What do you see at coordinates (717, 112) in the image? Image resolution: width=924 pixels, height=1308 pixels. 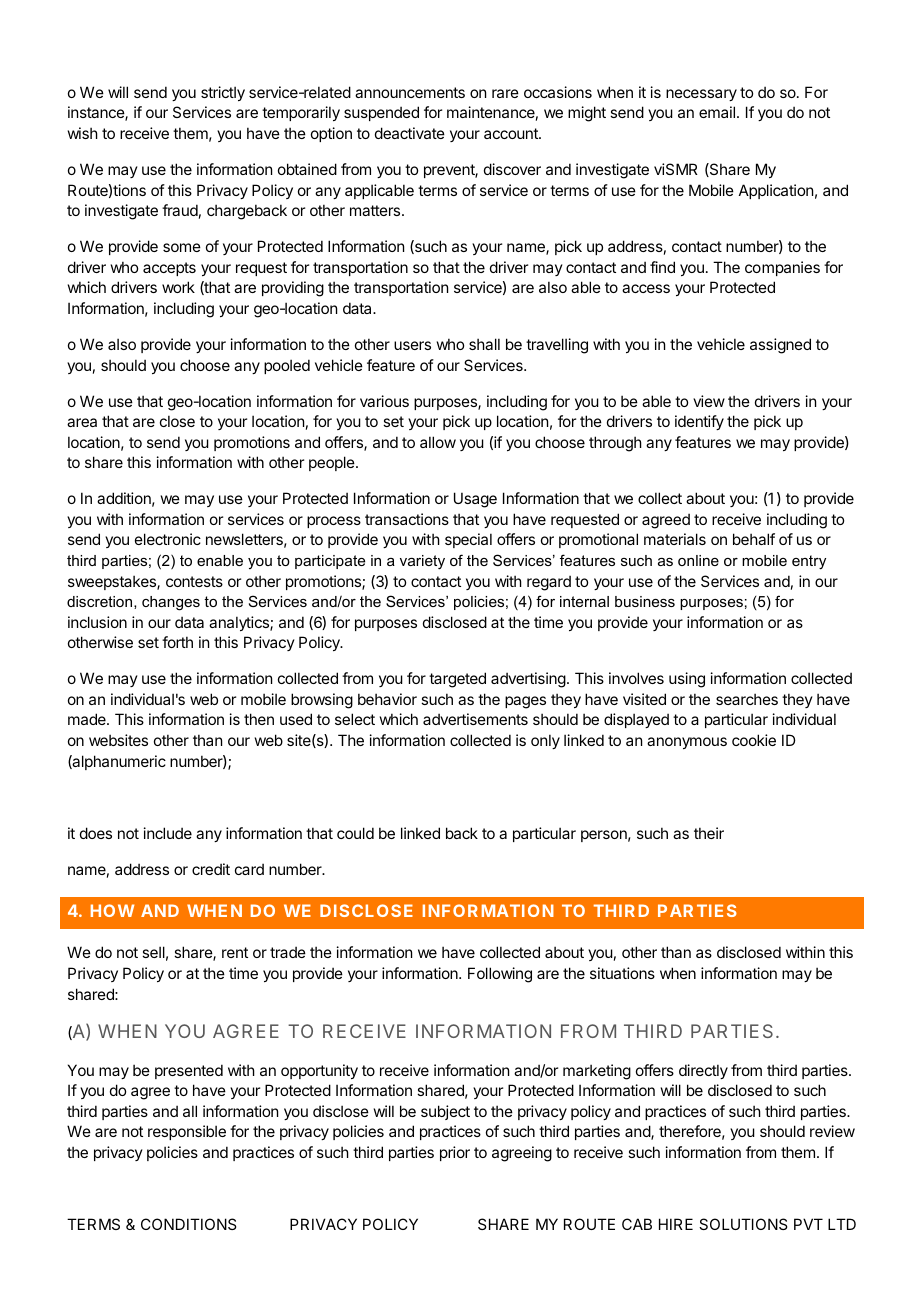 I see `email` at bounding box center [717, 112].
